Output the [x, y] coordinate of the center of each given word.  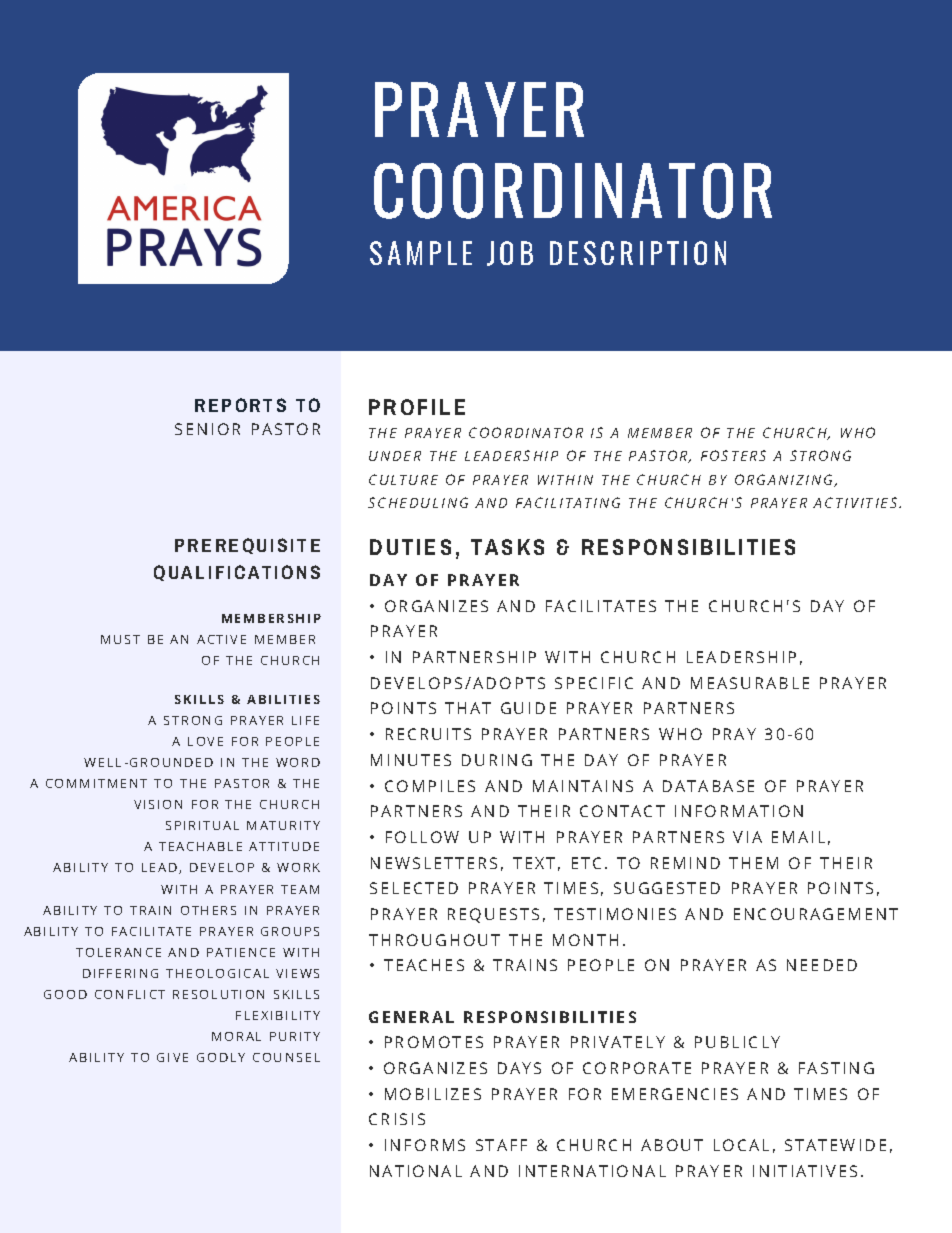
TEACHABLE [200, 846]
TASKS [507, 547]
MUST [120, 639]
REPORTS [240, 405]
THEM [753, 863]
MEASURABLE [750, 683]
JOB [510, 253]
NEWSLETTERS [434, 863]
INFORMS [425, 1145]
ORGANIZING [785, 480]
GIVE [172, 1057]
